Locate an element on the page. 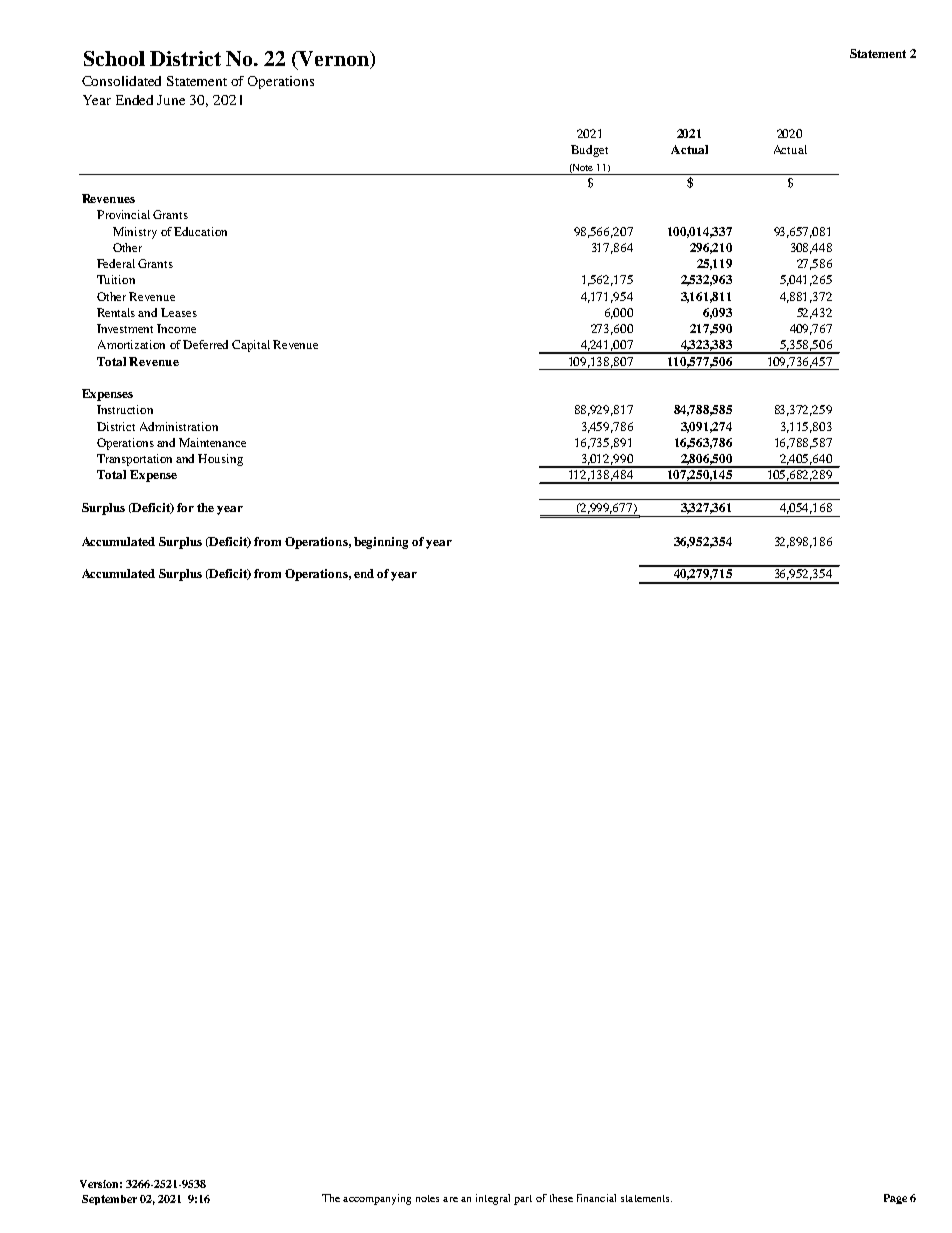 Image resolution: width=952 pixels, height=1233 pixels. integral is located at coordinates (493, 1199).
